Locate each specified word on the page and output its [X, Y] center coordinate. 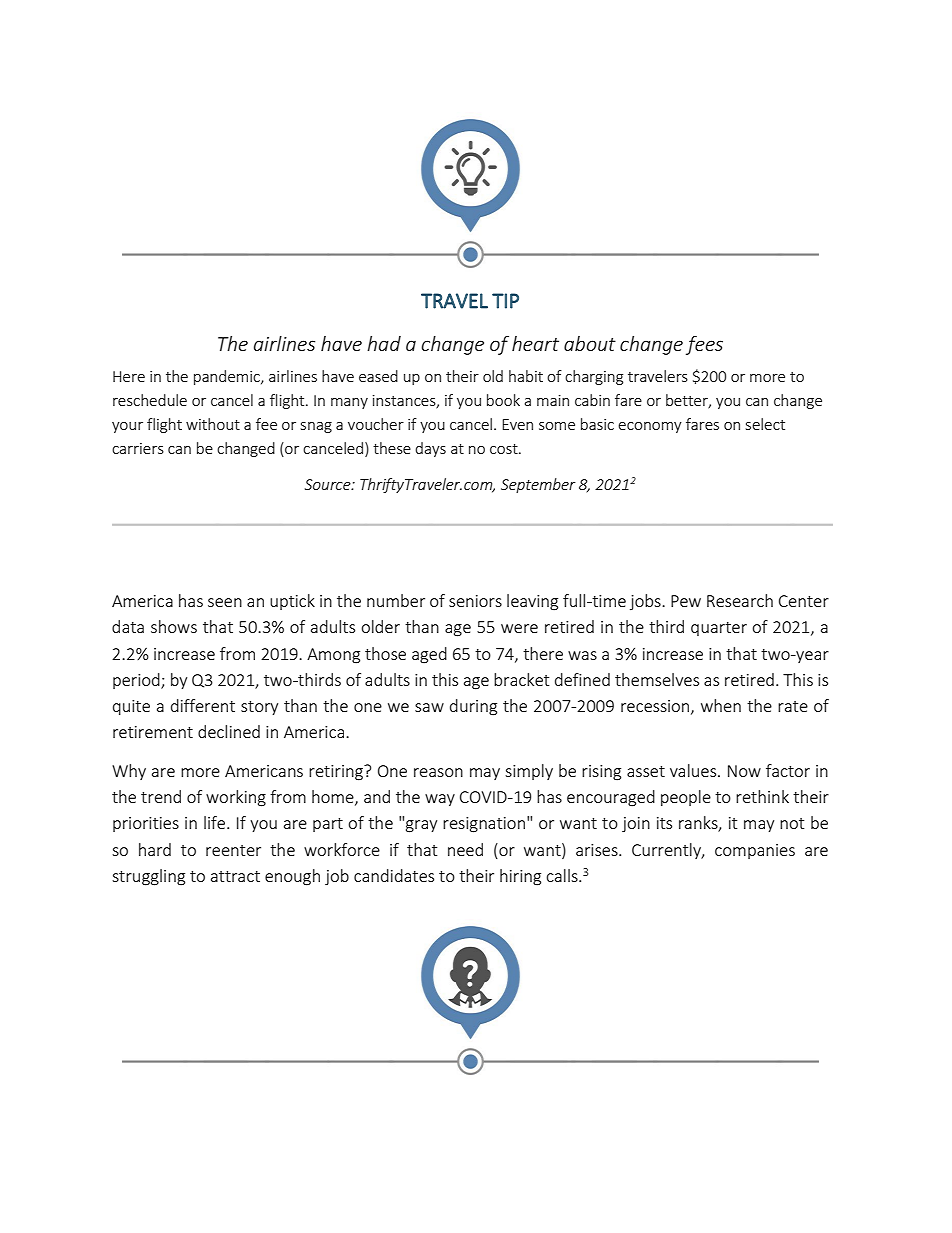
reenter [233, 850]
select [765, 424]
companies [755, 851]
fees [704, 345]
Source [329, 484]
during [473, 707]
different [203, 705]
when [721, 705]
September [538, 485]
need [465, 849]
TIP [505, 301]
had [384, 343]
